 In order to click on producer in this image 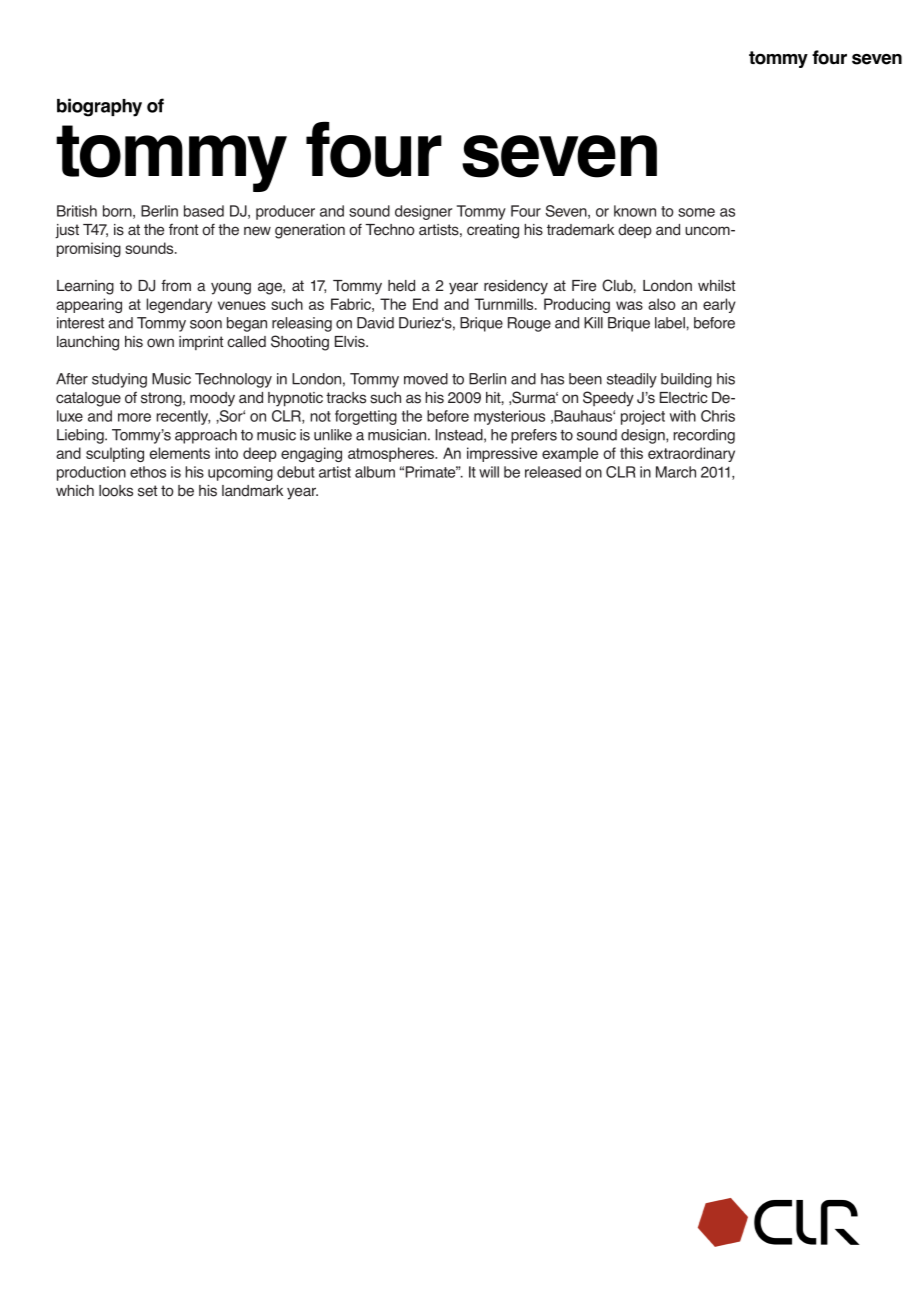, I will do `click(285, 212)`.
